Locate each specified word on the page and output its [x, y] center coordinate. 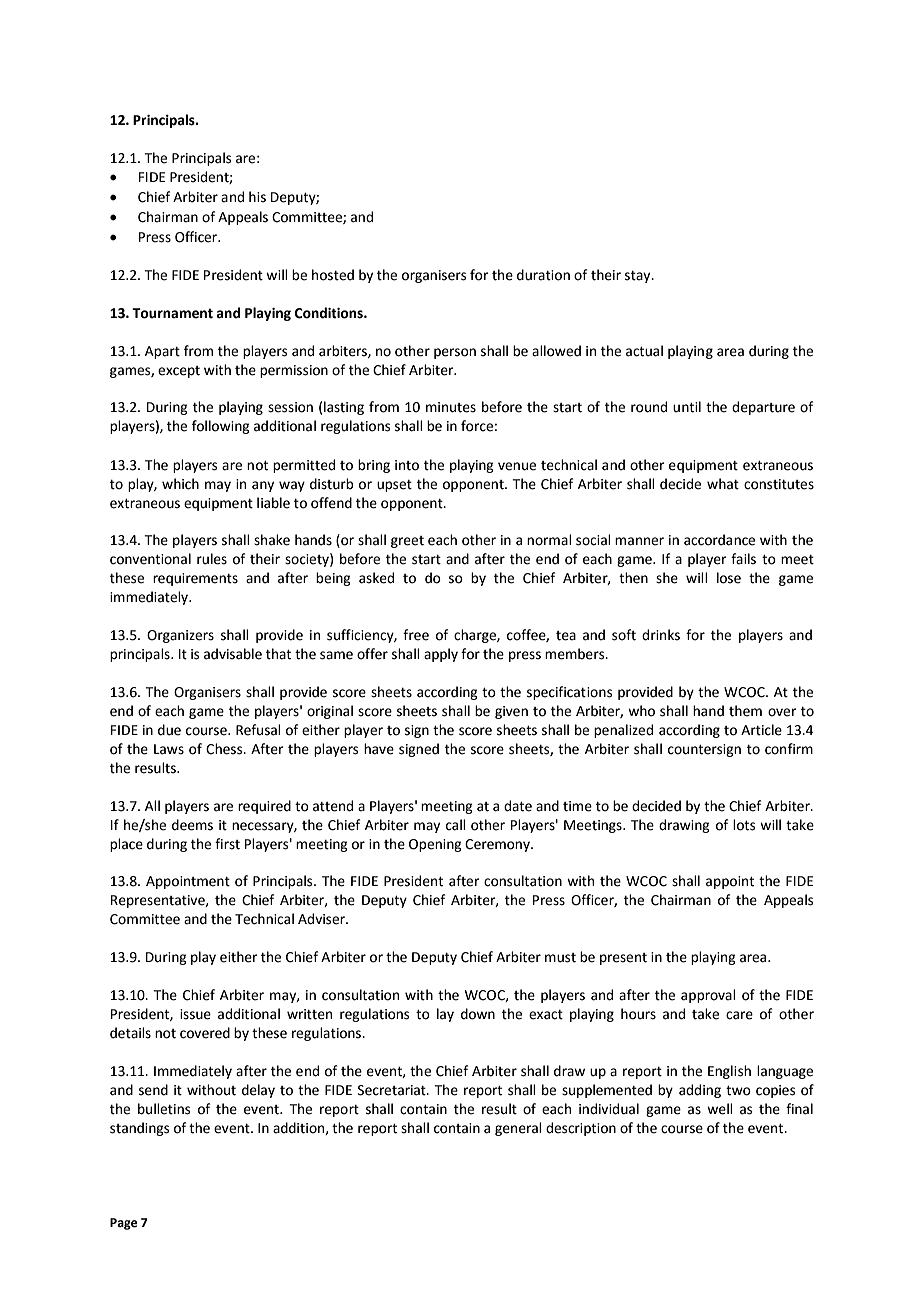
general [518, 1129]
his [257, 197]
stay [639, 277]
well [720, 1109]
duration [543, 275]
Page [124, 1224]
